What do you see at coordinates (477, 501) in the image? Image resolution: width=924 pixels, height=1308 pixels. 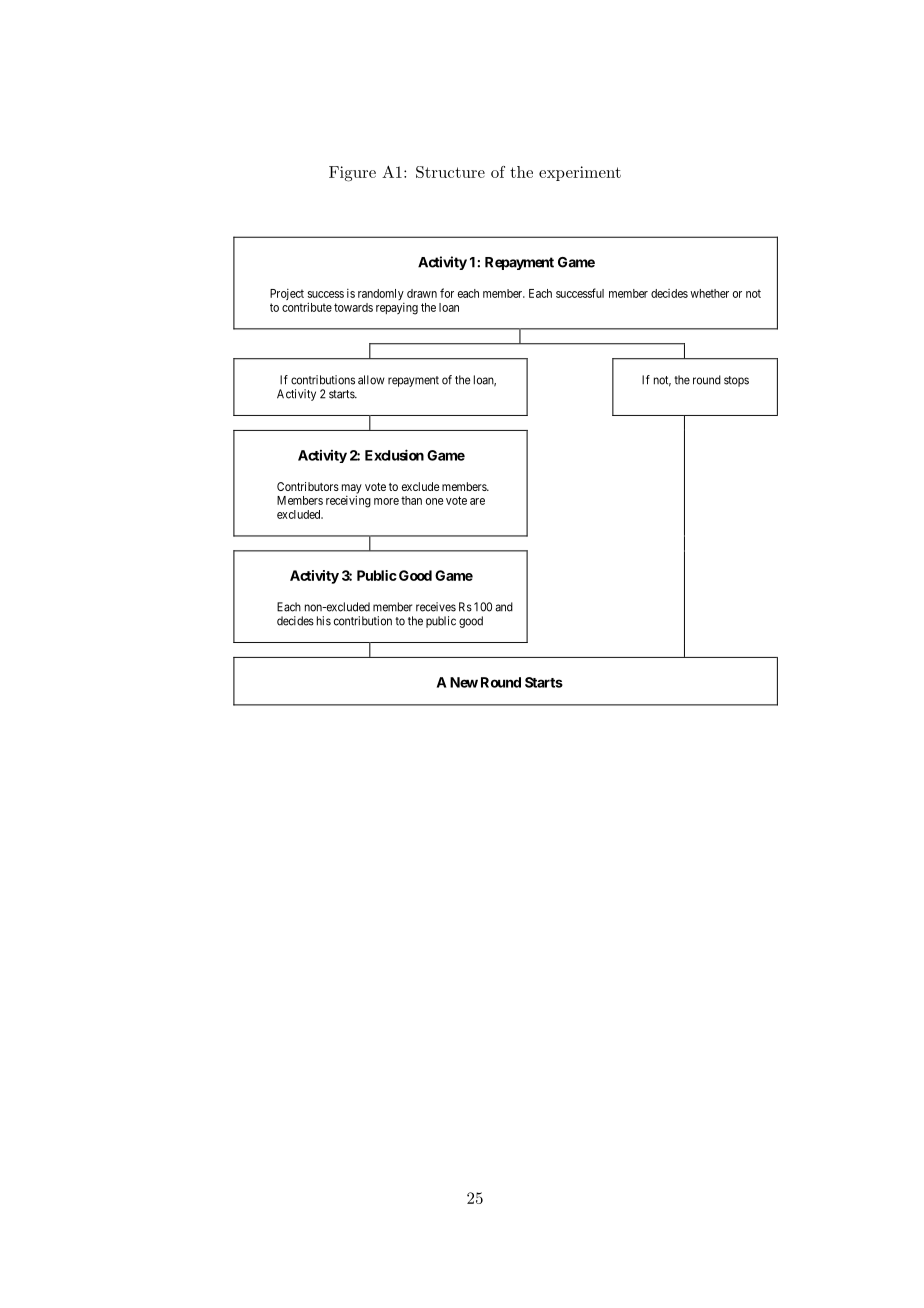 I see `are` at bounding box center [477, 501].
